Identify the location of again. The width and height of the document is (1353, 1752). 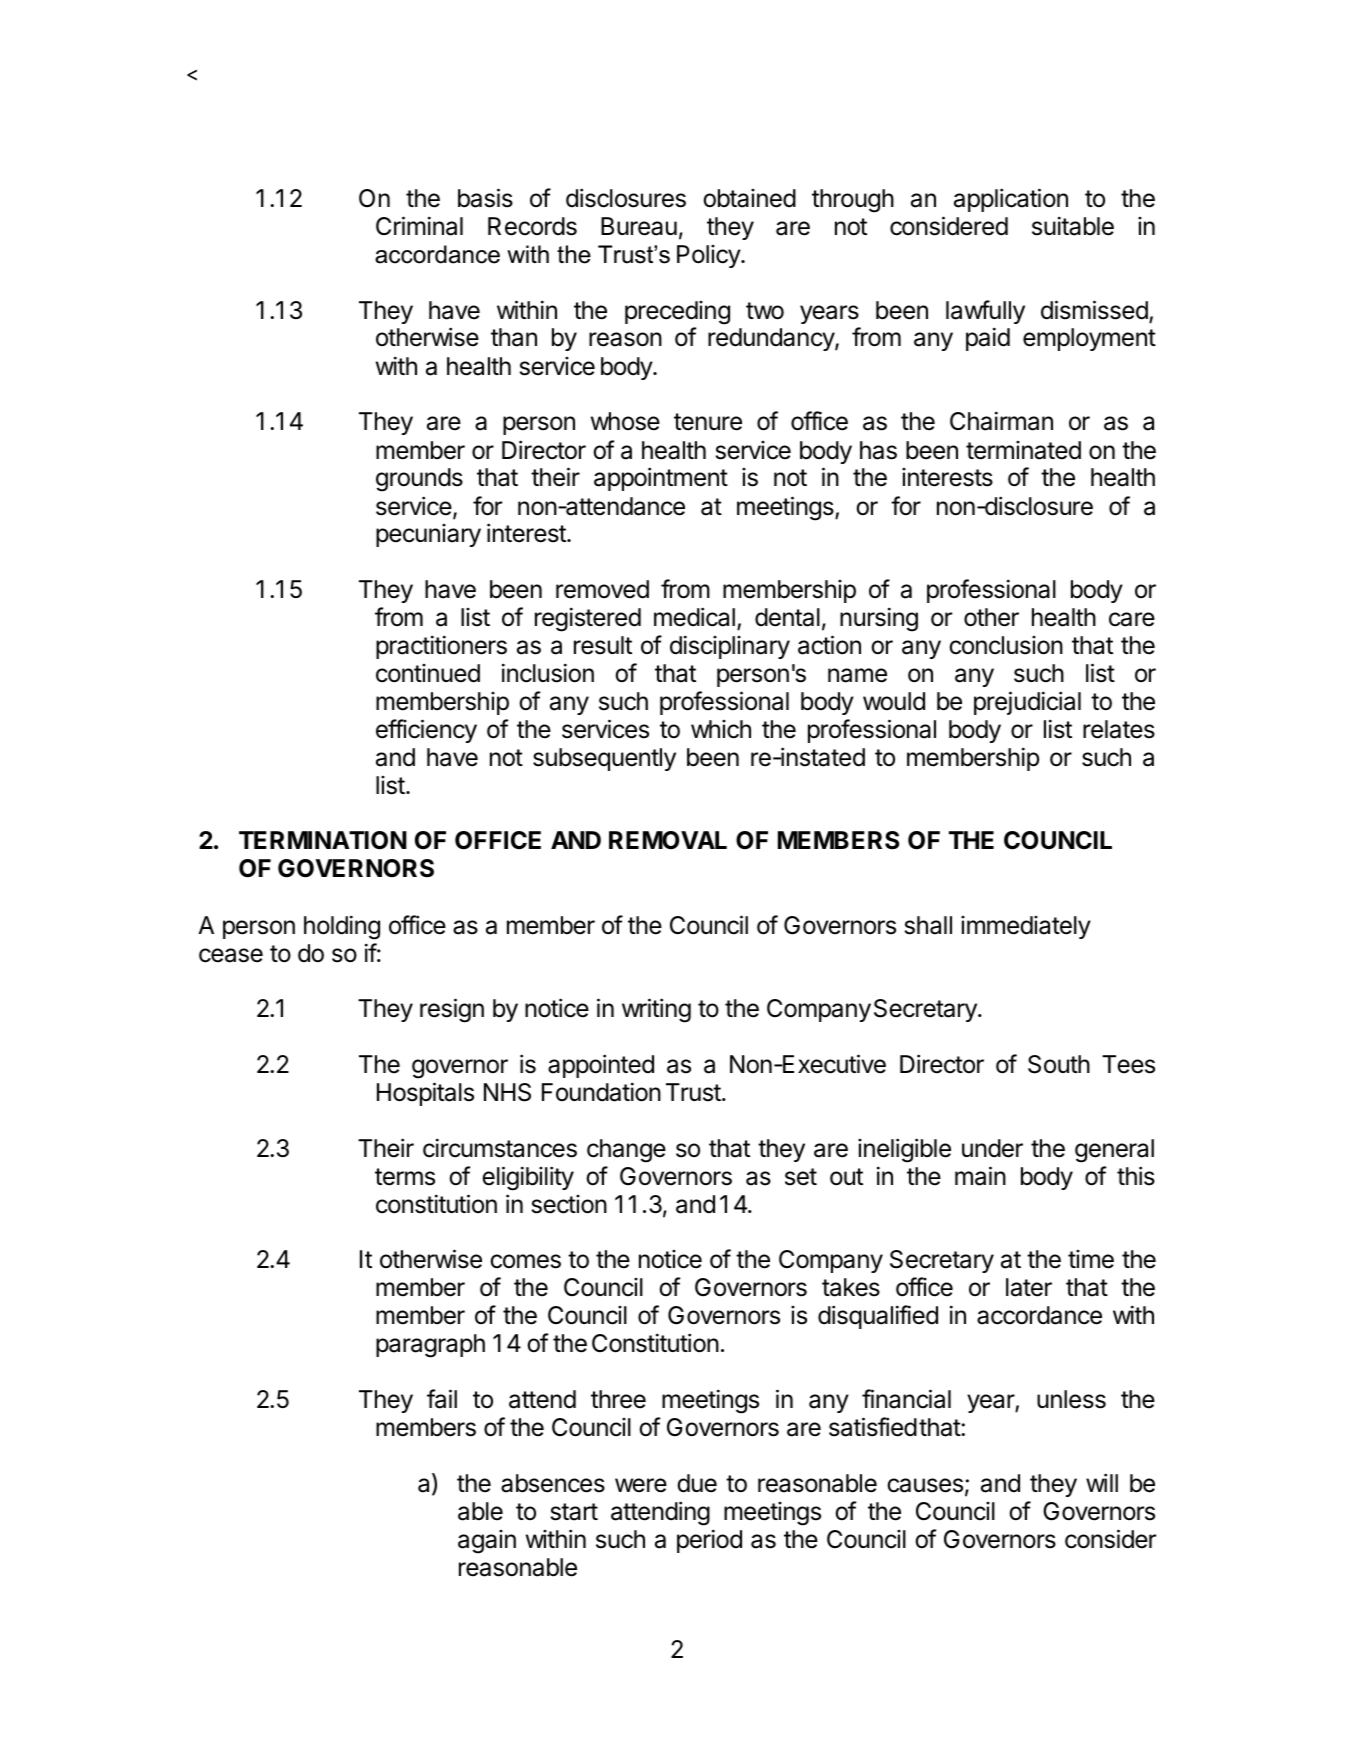
(487, 1542).
